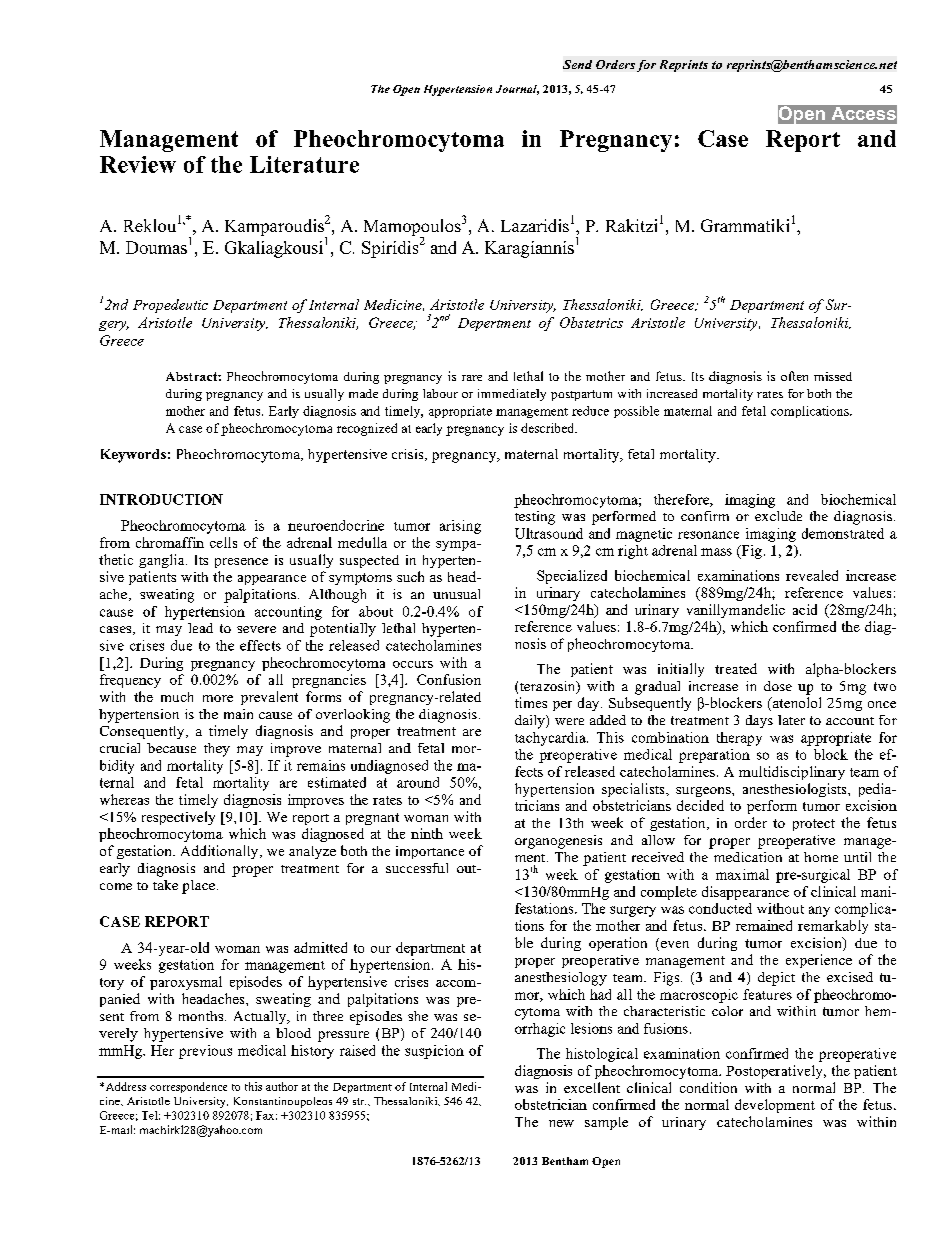 The height and width of the image is (1233, 952). What do you see at coordinates (708, 1087) in the image?
I see `condition` at bounding box center [708, 1087].
